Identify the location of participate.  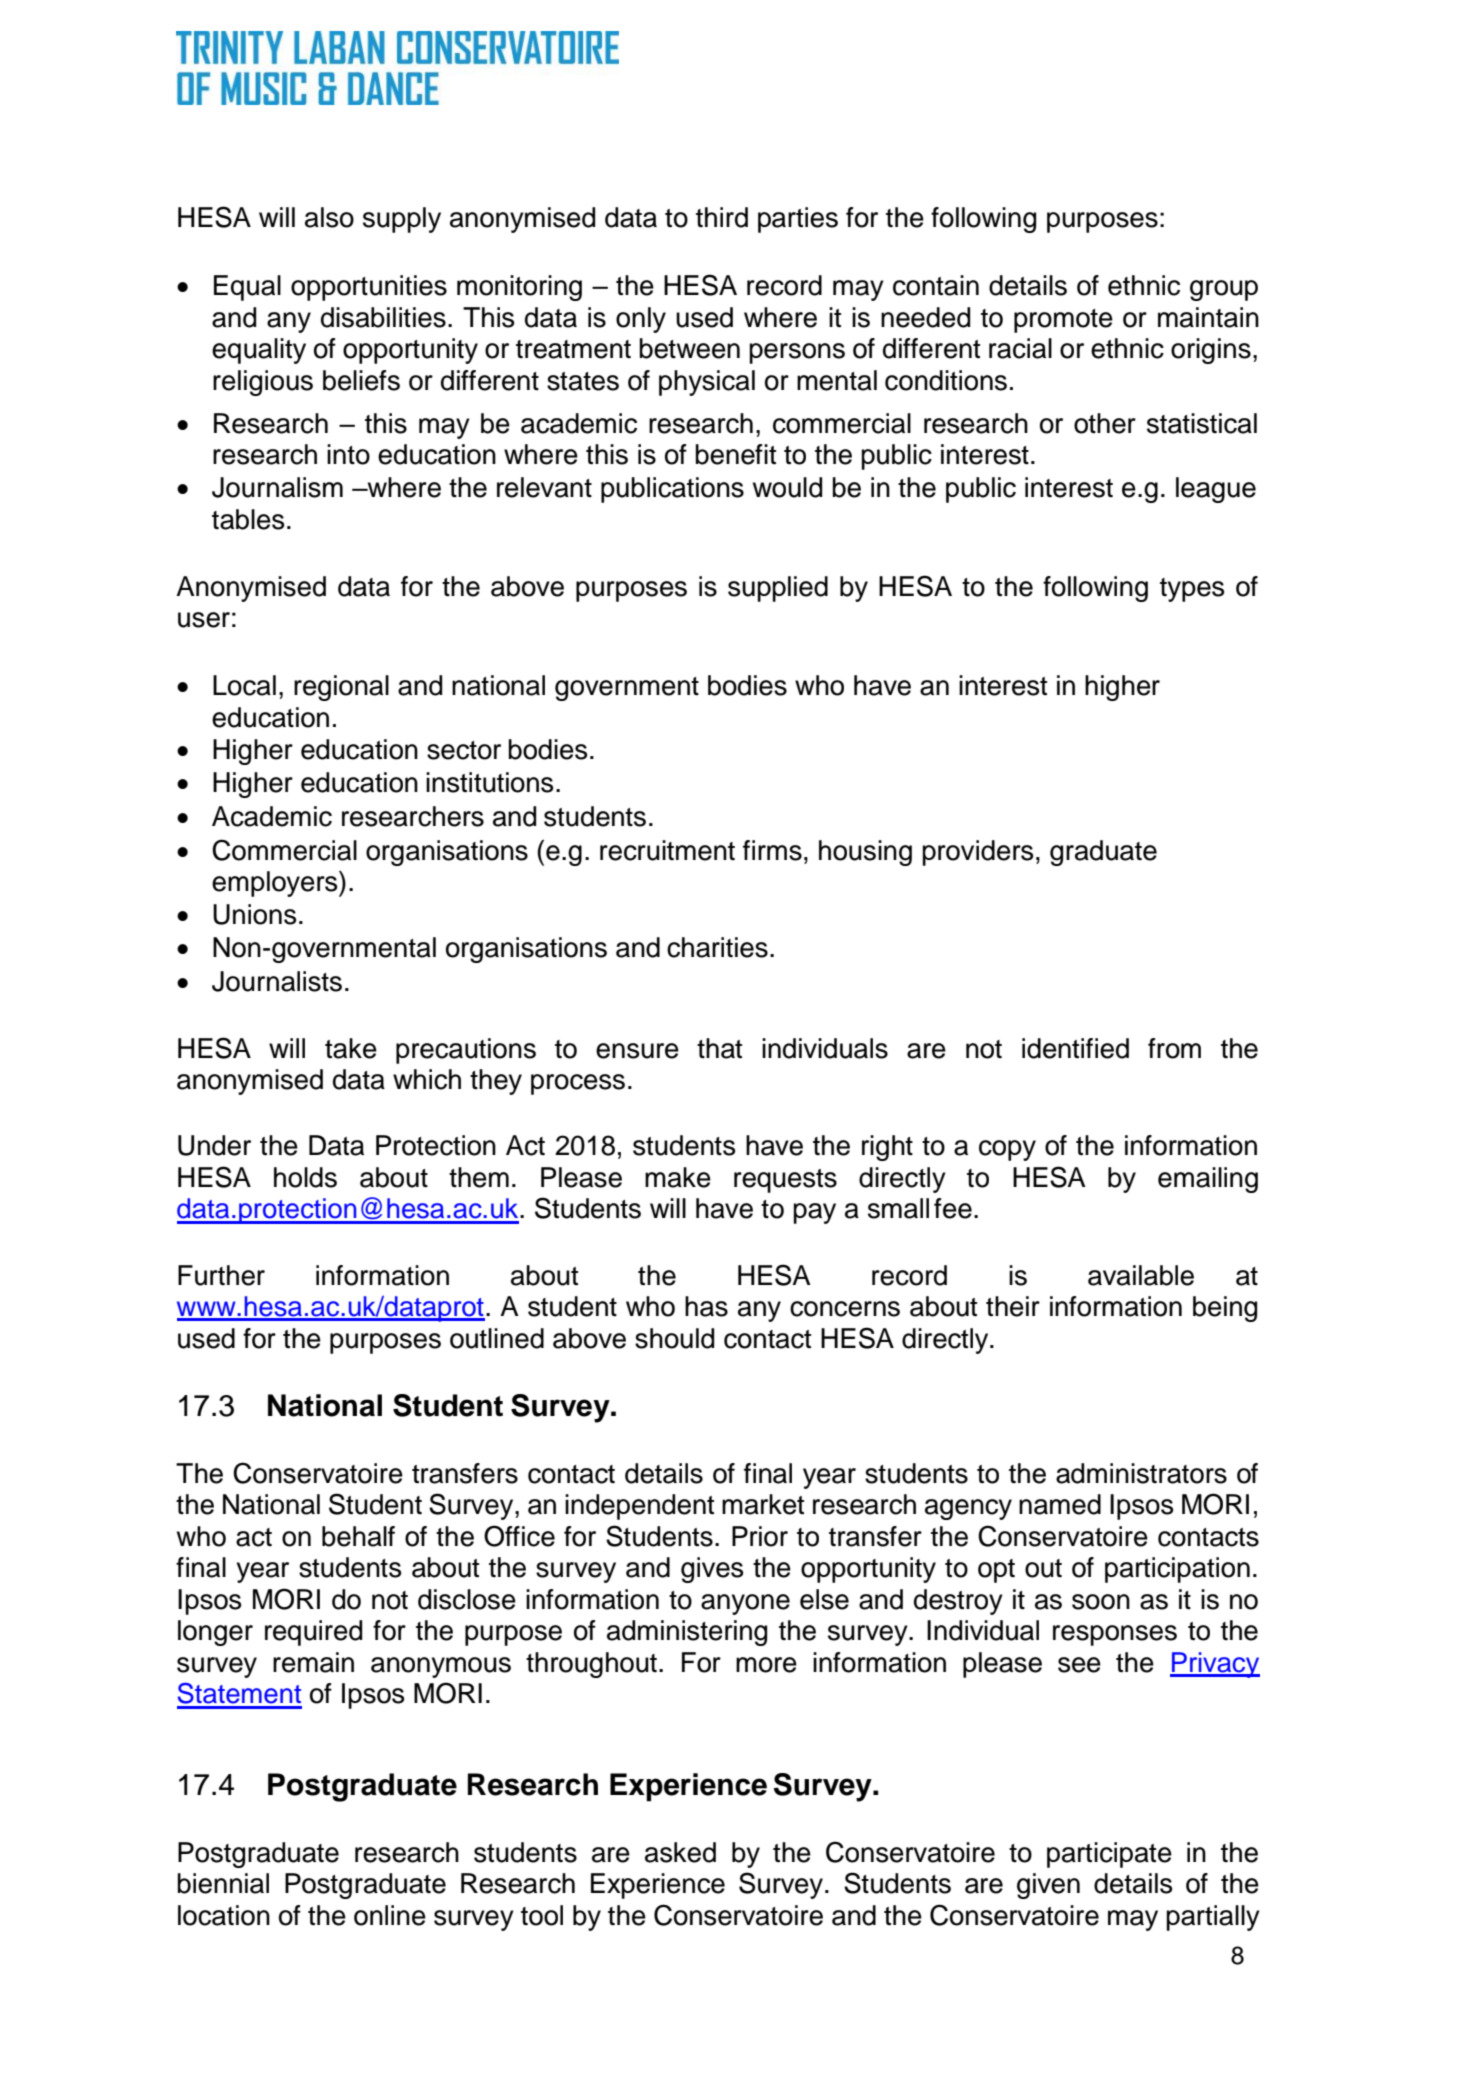
(1109, 1855).
